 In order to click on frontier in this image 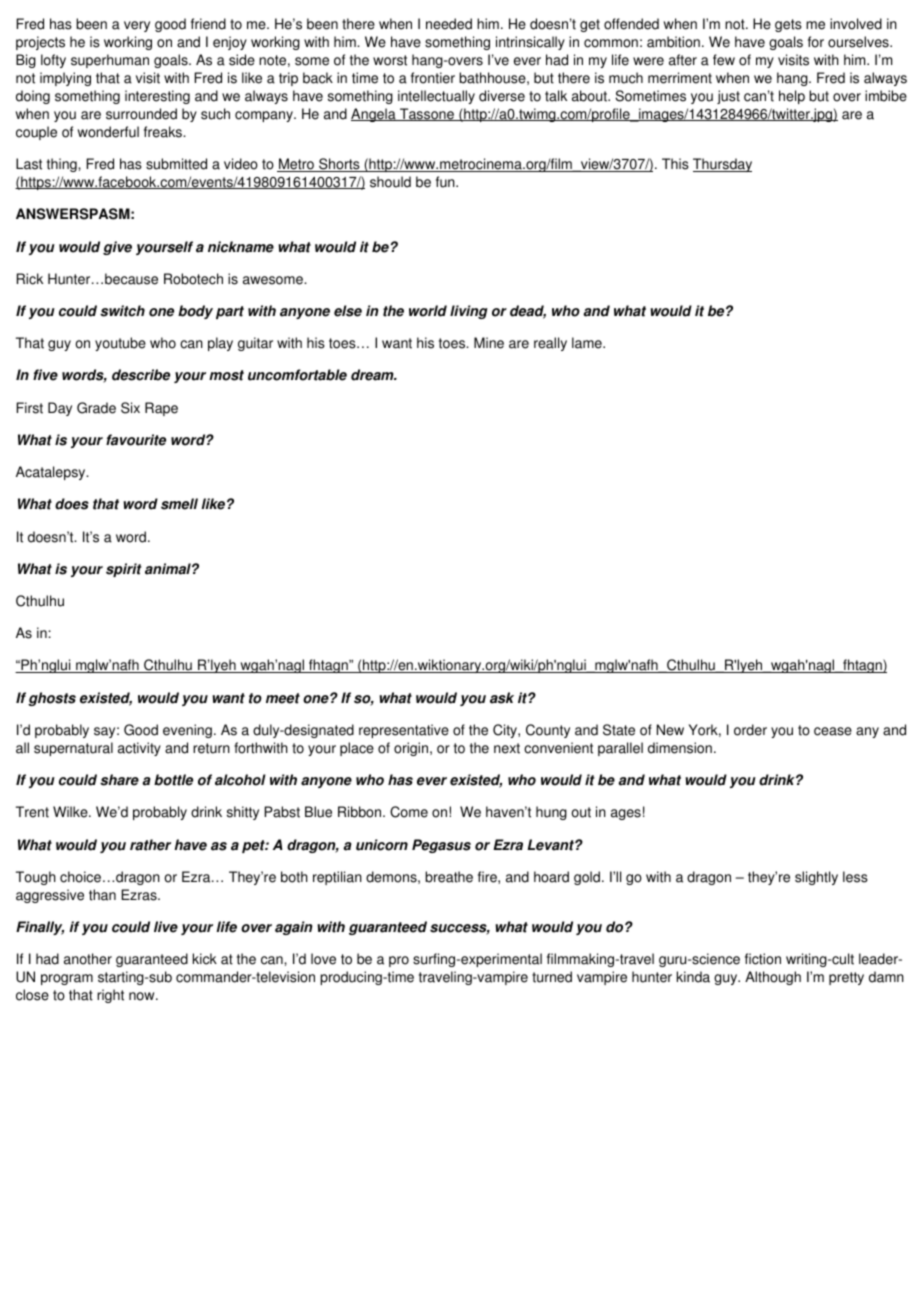, I will do `click(433, 78)`.
